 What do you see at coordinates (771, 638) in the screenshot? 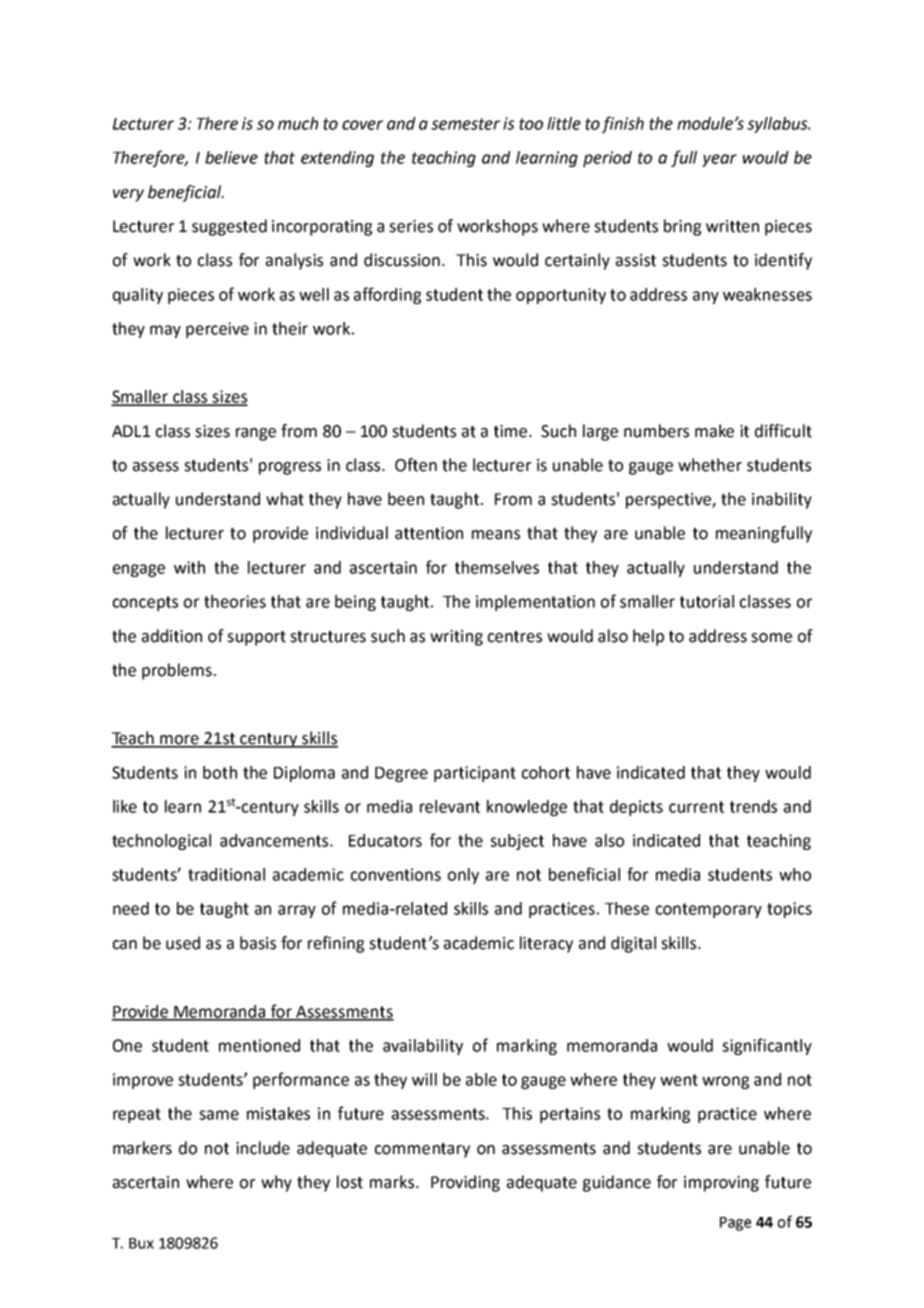
I see `some` at bounding box center [771, 638].
